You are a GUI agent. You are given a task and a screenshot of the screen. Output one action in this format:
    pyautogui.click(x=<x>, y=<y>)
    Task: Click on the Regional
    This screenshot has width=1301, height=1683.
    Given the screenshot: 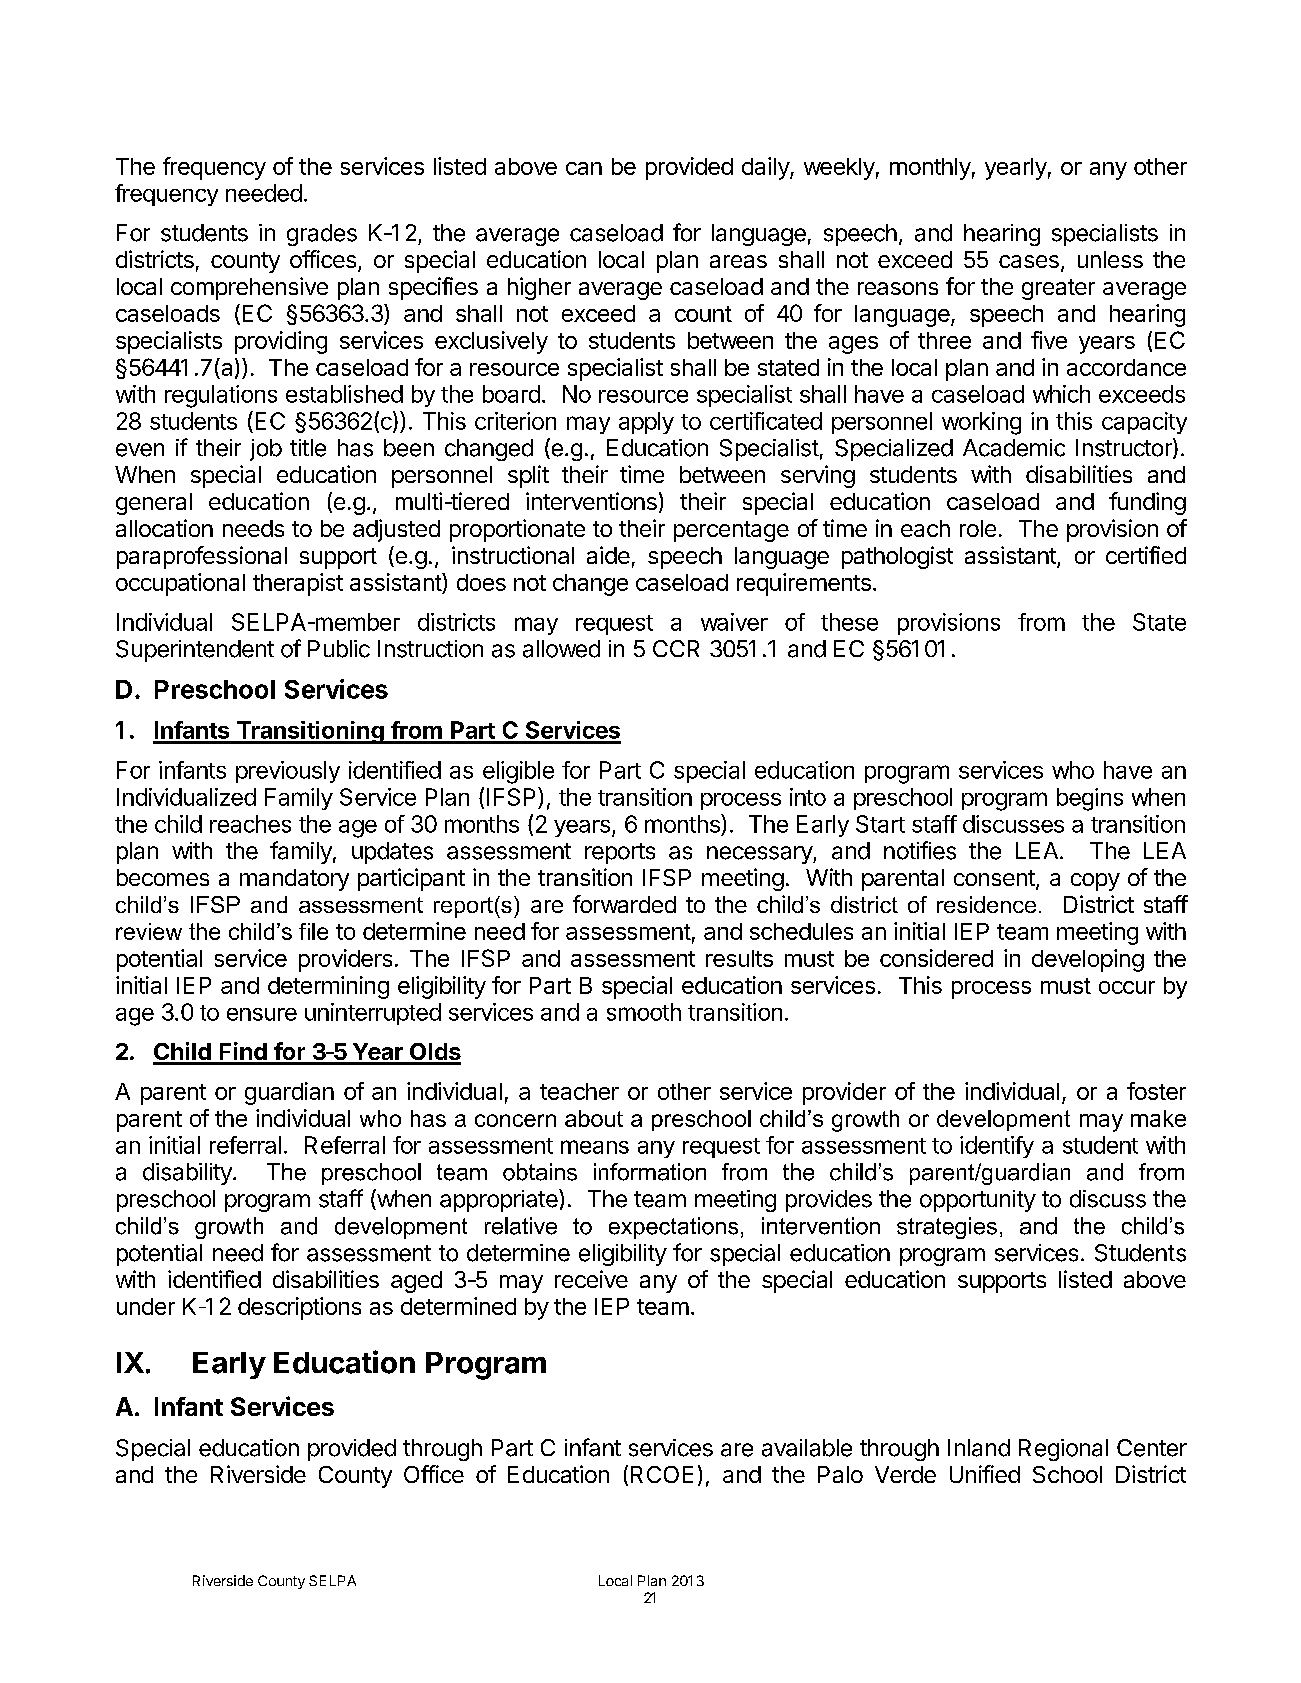 What is the action you would take?
    pyautogui.click(x=1063, y=1450)
